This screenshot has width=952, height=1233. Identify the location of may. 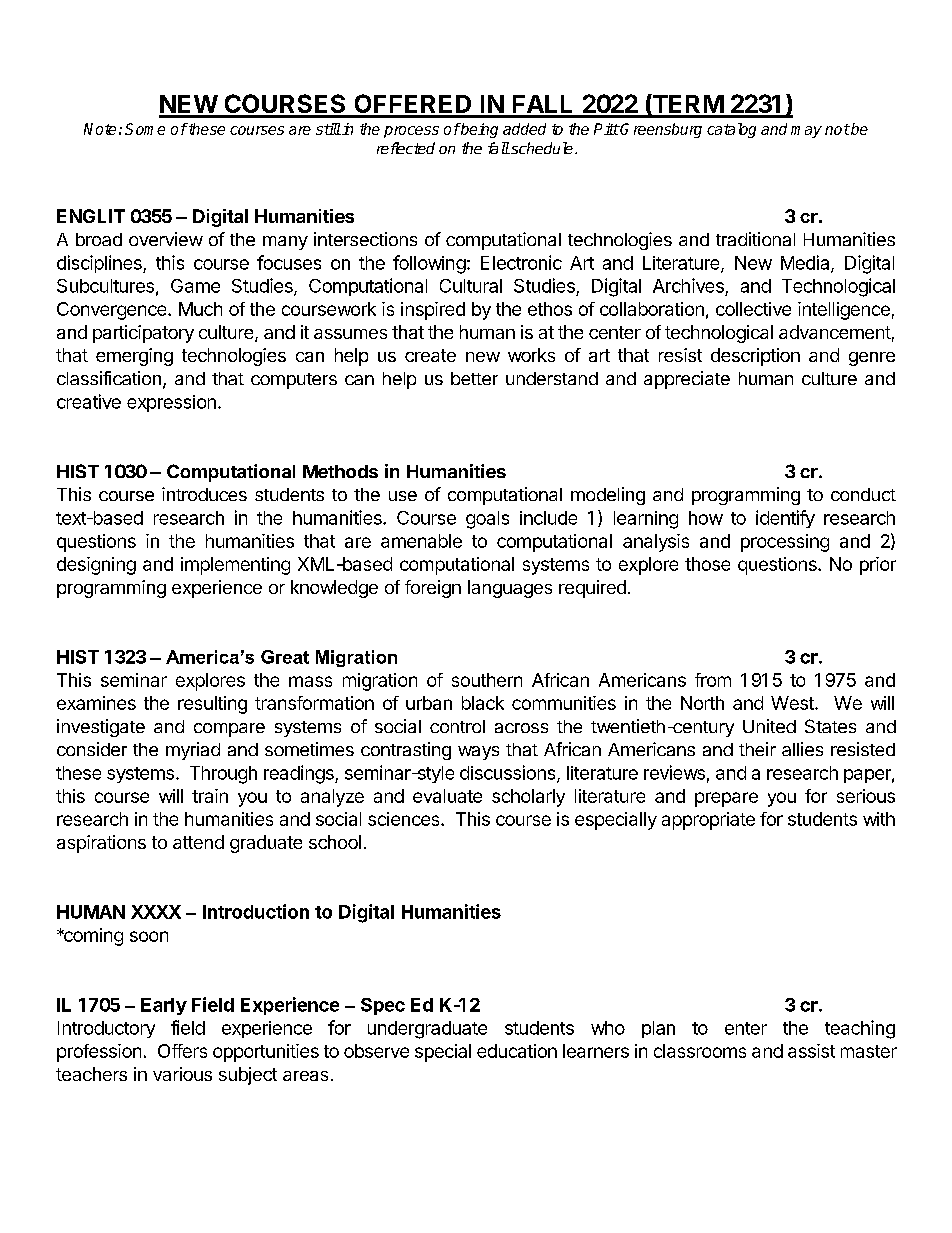
(806, 132).
